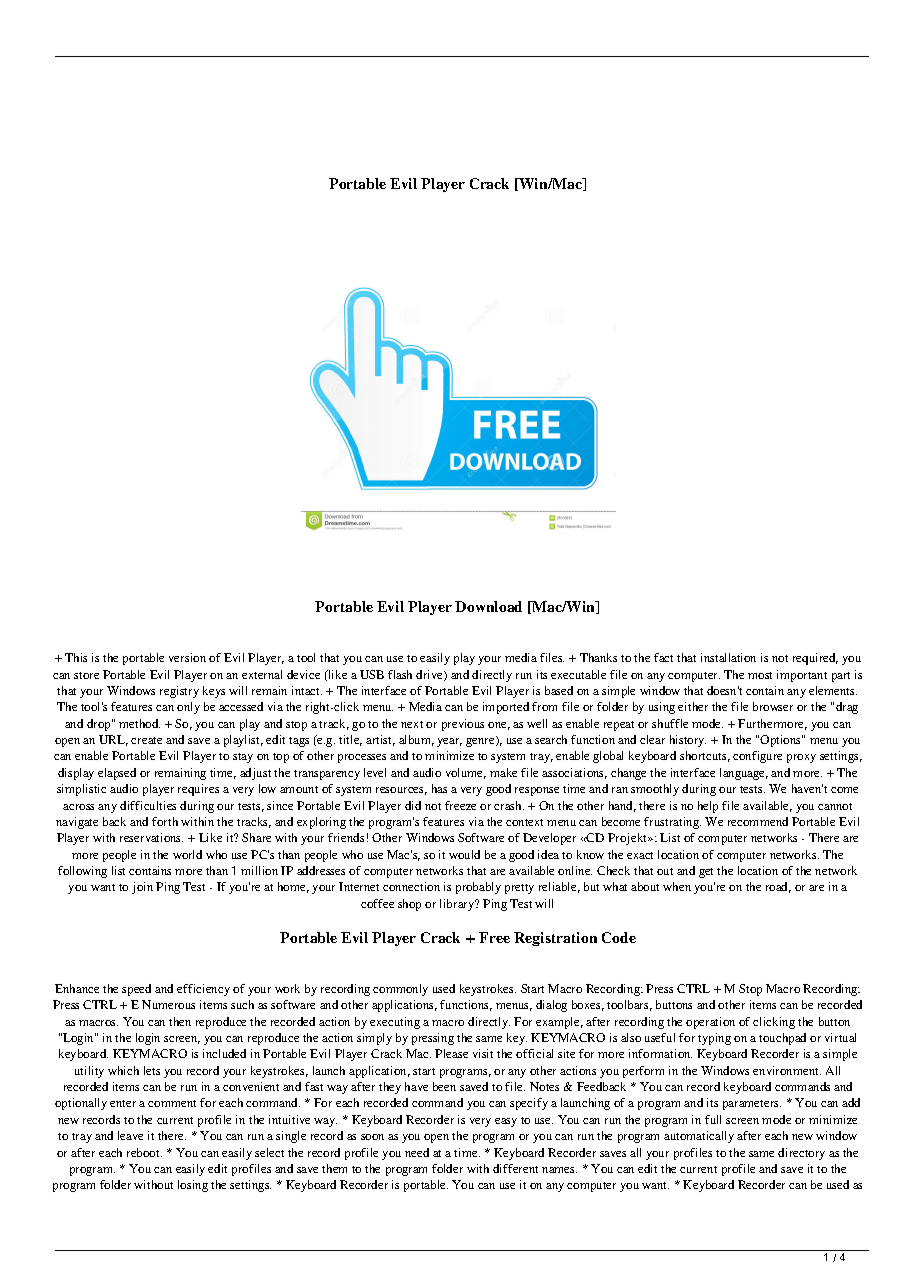  Describe the element at coordinates (142, 888) in the image. I see `join` at that location.
